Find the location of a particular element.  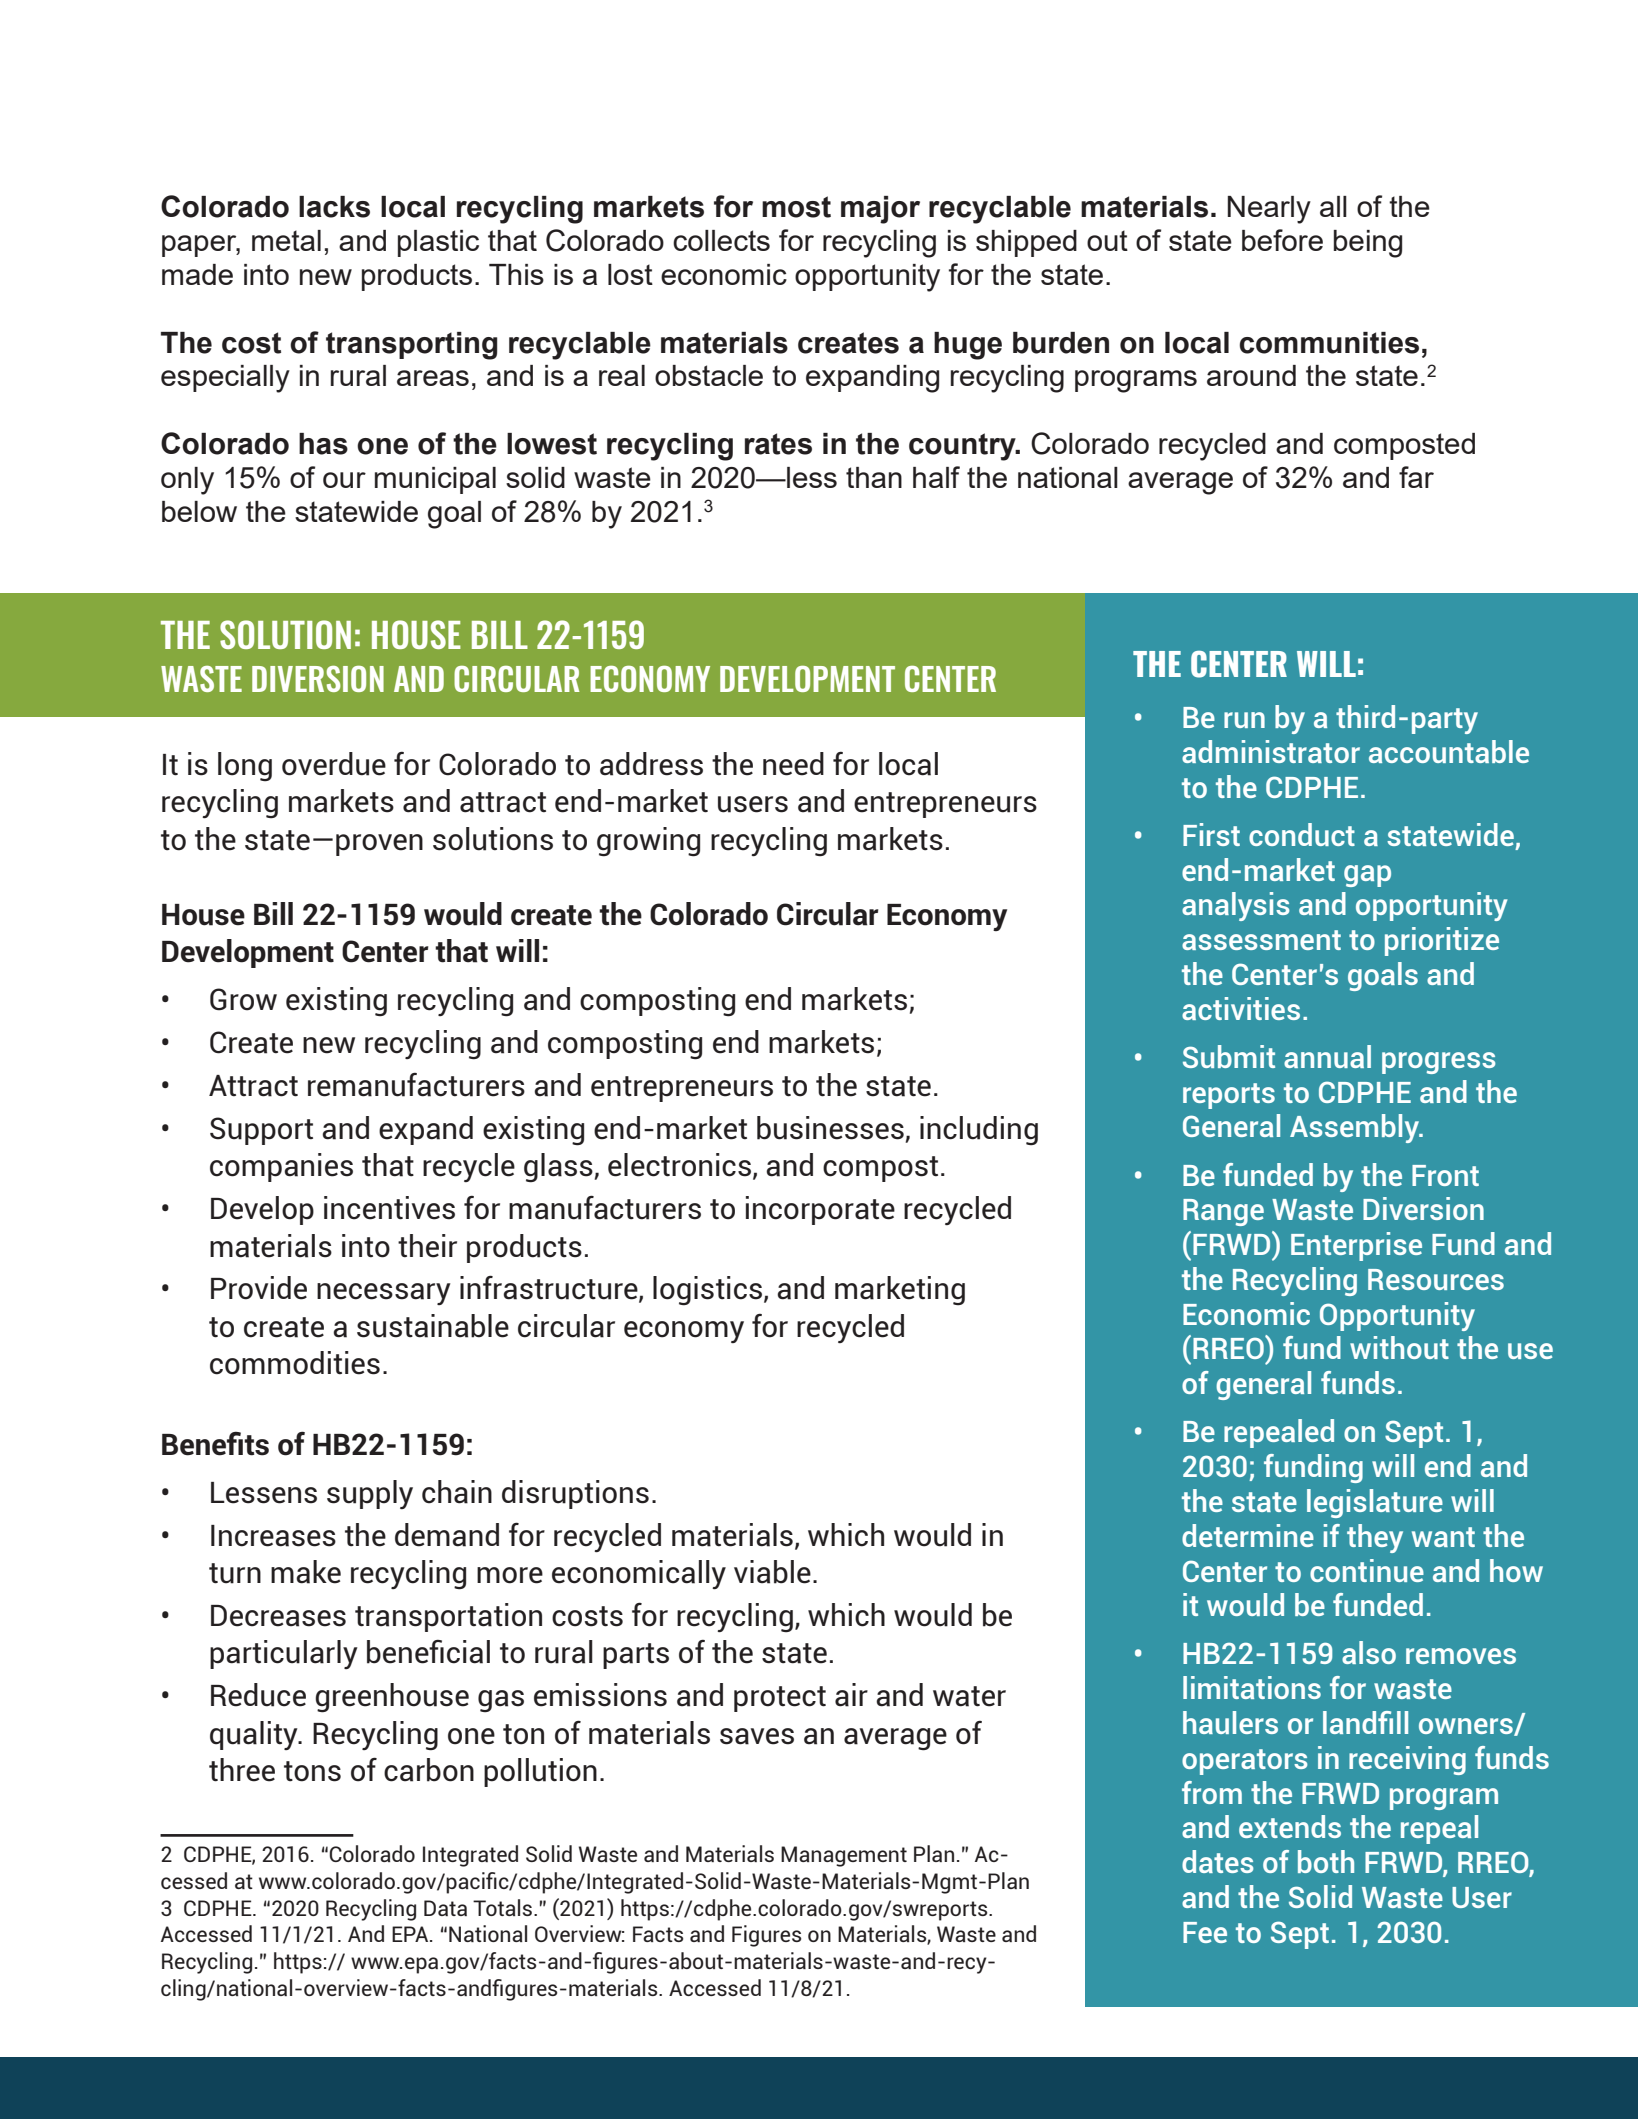

metal is located at coordinates (286, 240).
